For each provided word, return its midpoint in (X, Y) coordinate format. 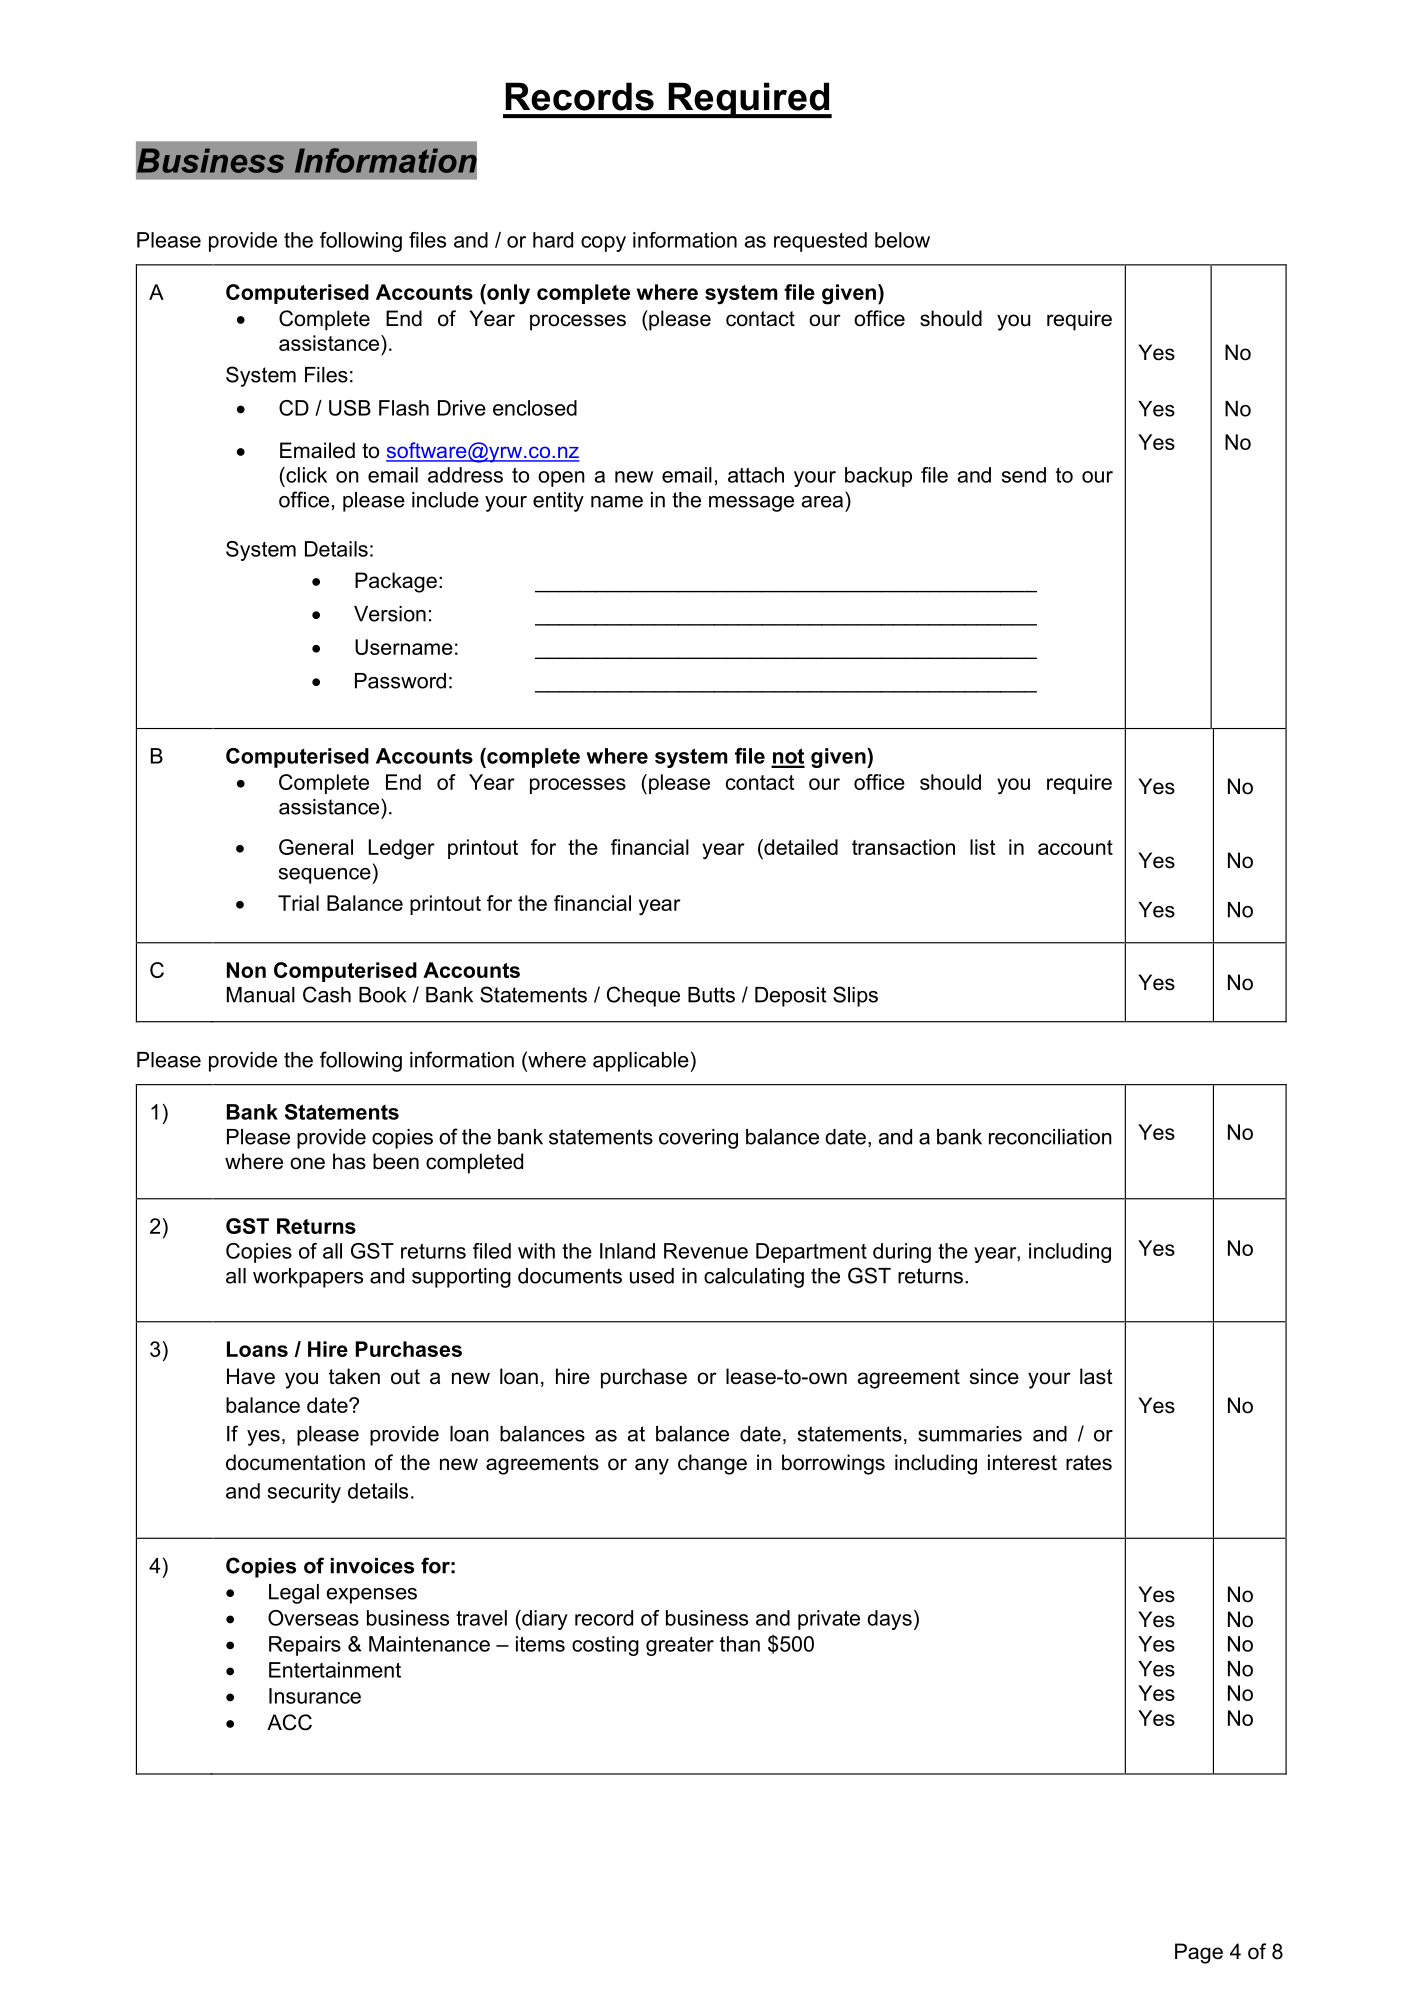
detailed (800, 847)
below (902, 240)
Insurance (315, 1696)
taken (354, 1376)
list (982, 847)
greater (680, 1646)
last (1096, 1376)
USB (350, 408)
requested (820, 242)
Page (1199, 1953)
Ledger (402, 849)
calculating (754, 1278)
